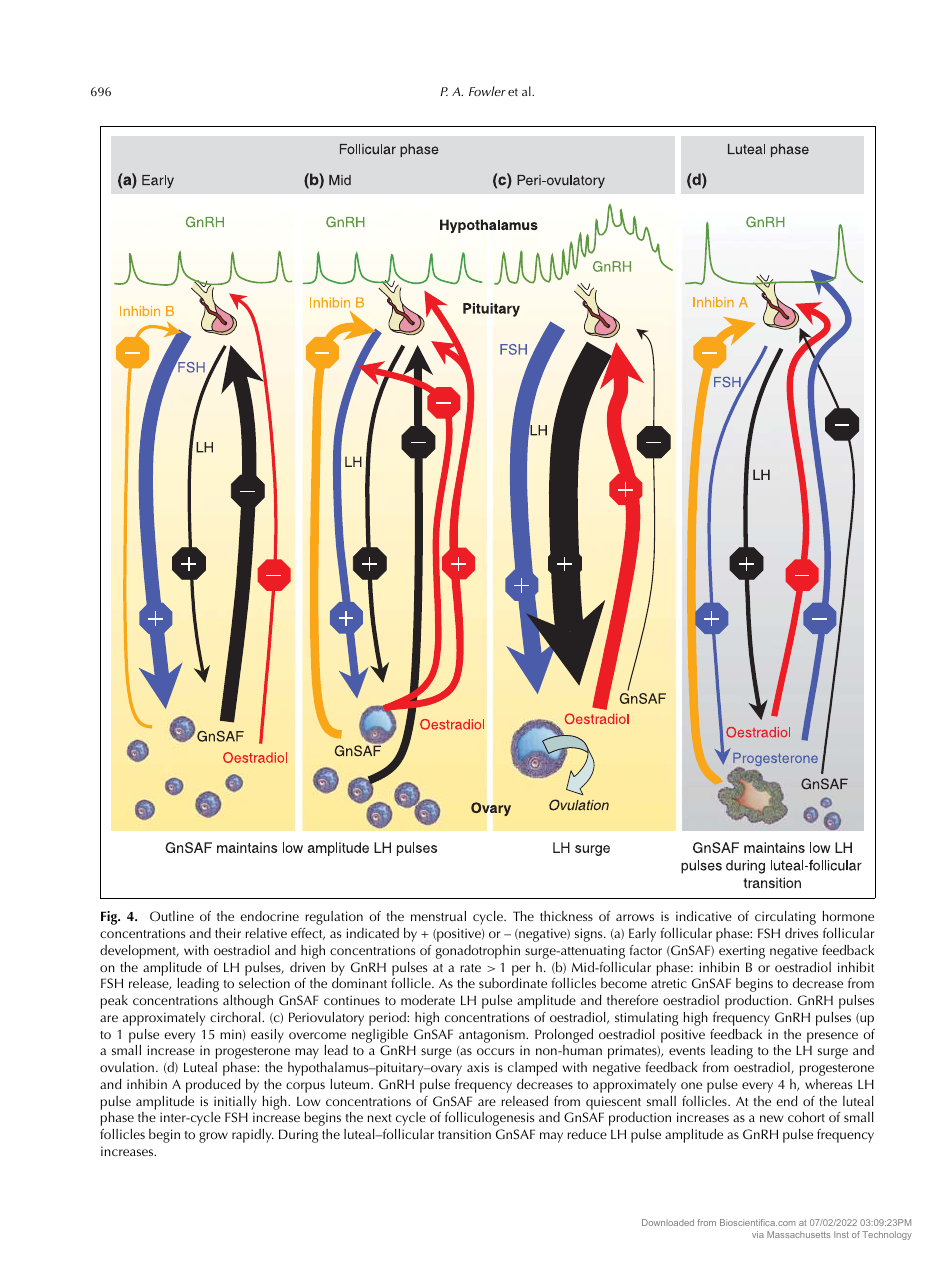 The height and width of the screenshot is (1271, 952). What do you see at coordinates (464, 1134) in the screenshot?
I see `transition` at bounding box center [464, 1134].
